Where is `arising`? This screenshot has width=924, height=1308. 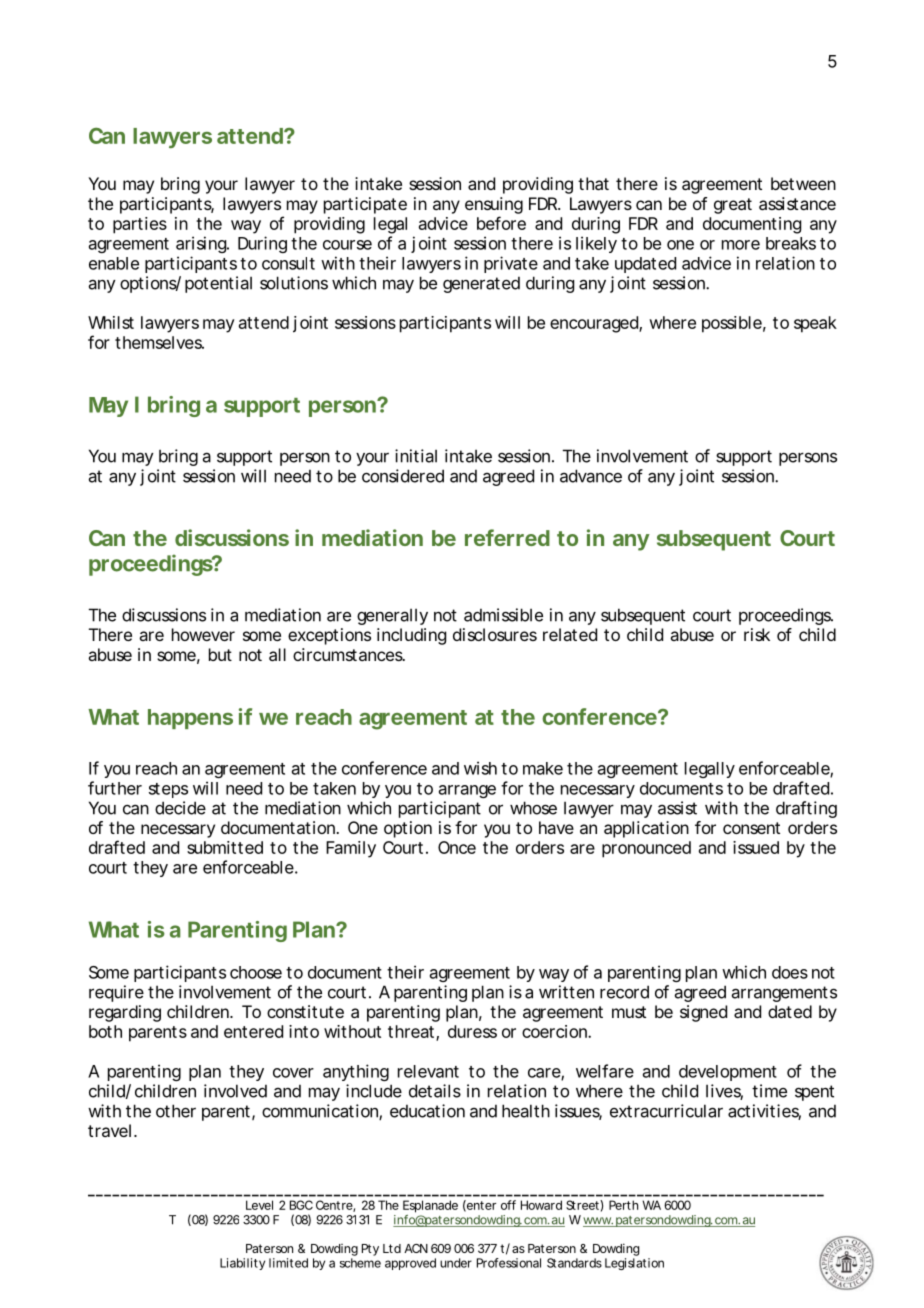 arising is located at coordinates (202, 244).
